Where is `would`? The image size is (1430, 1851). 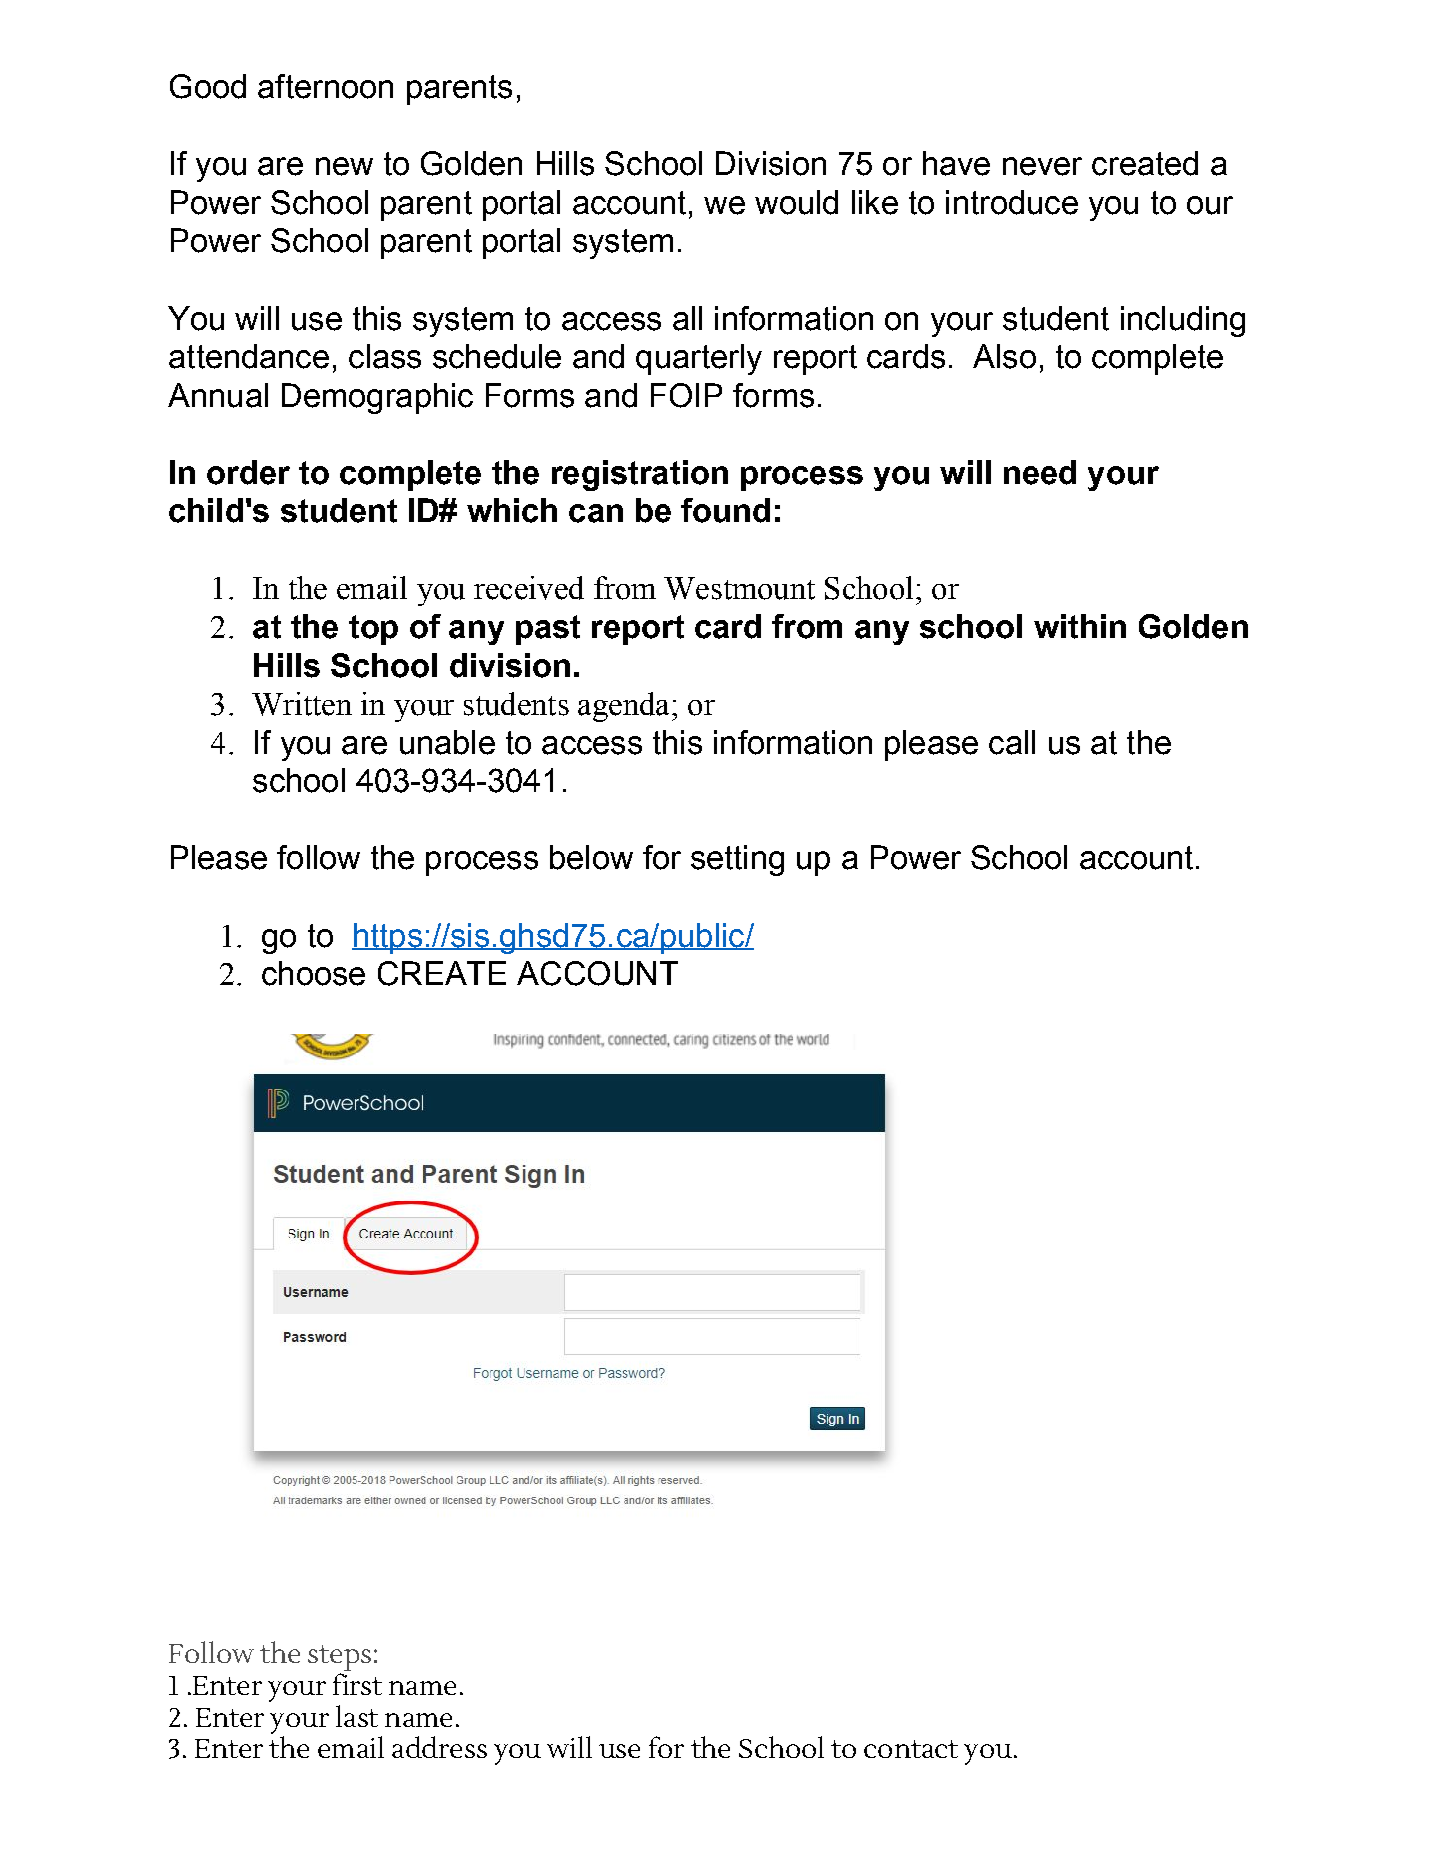 would is located at coordinates (796, 202).
